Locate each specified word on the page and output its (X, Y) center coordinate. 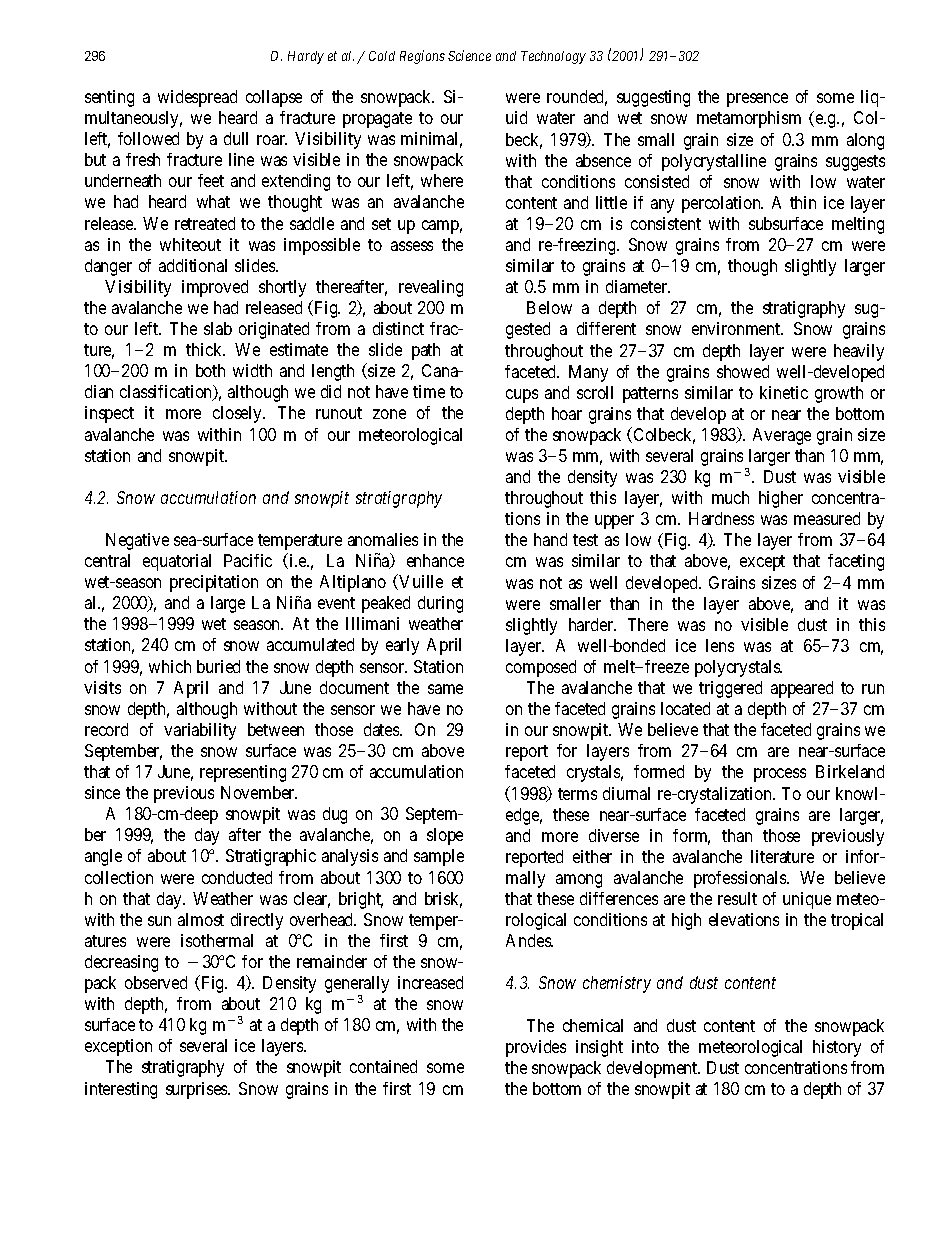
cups (522, 396)
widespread (197, 98)
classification (167, 393)
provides (536, 1048)
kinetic (784, 392)
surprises (197, 1090)
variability (200, 731)
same (445, 689)
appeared (802, 689)
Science (469, 55)
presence (757, 100)
